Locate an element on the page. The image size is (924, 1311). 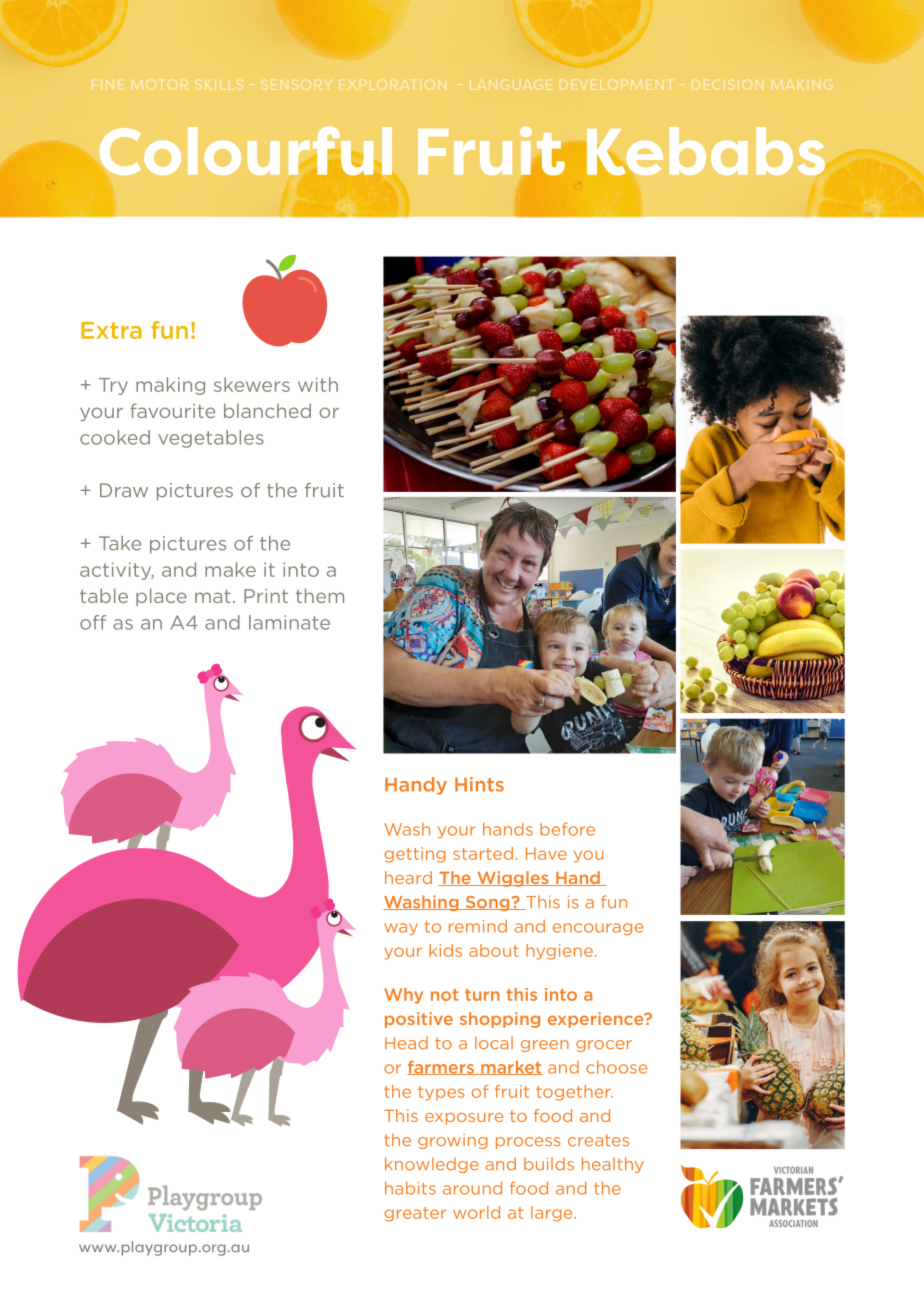
favourite is located at coordinates (172, 410).
